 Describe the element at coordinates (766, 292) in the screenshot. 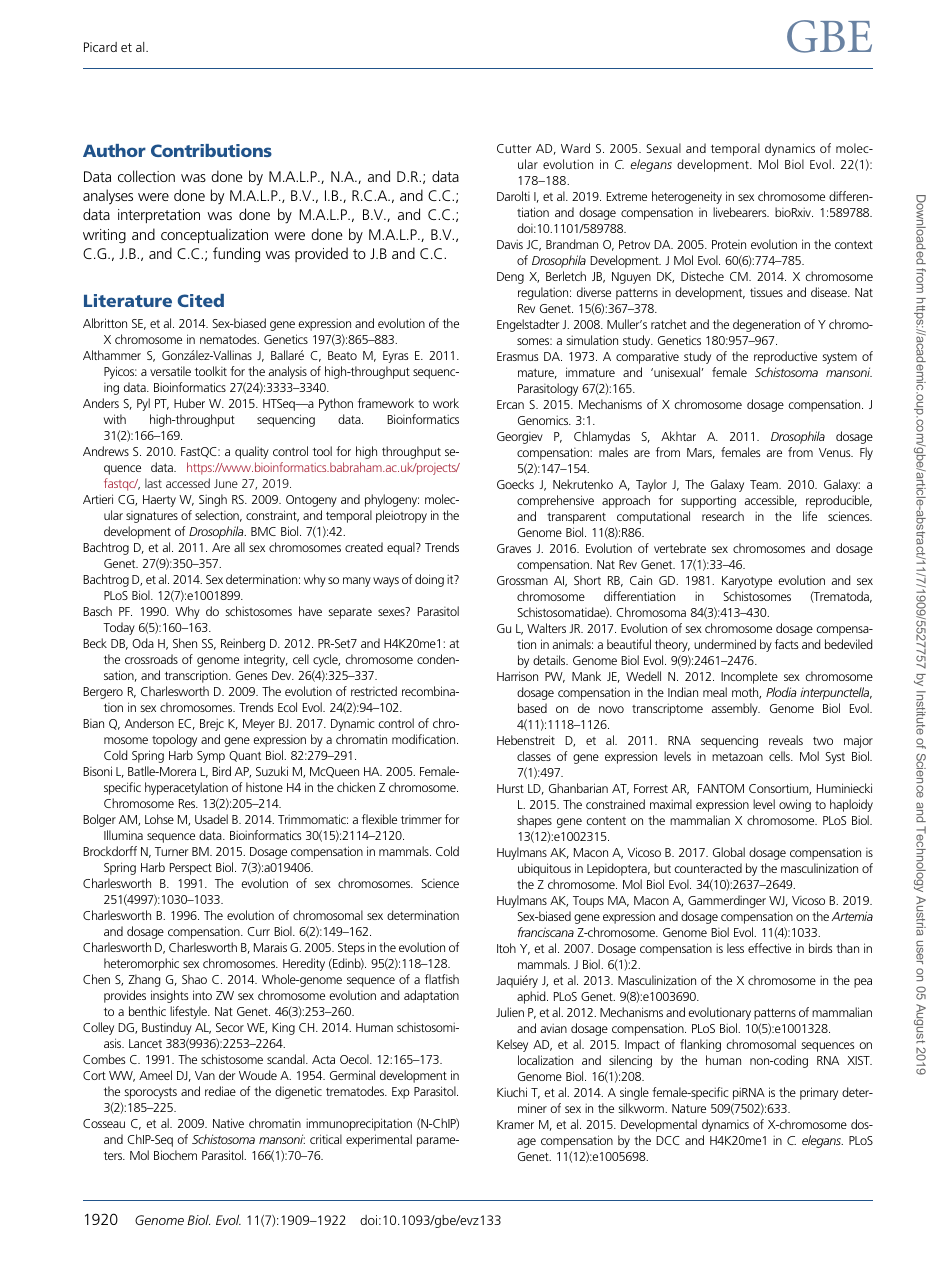

I see `tissues` at that location.
